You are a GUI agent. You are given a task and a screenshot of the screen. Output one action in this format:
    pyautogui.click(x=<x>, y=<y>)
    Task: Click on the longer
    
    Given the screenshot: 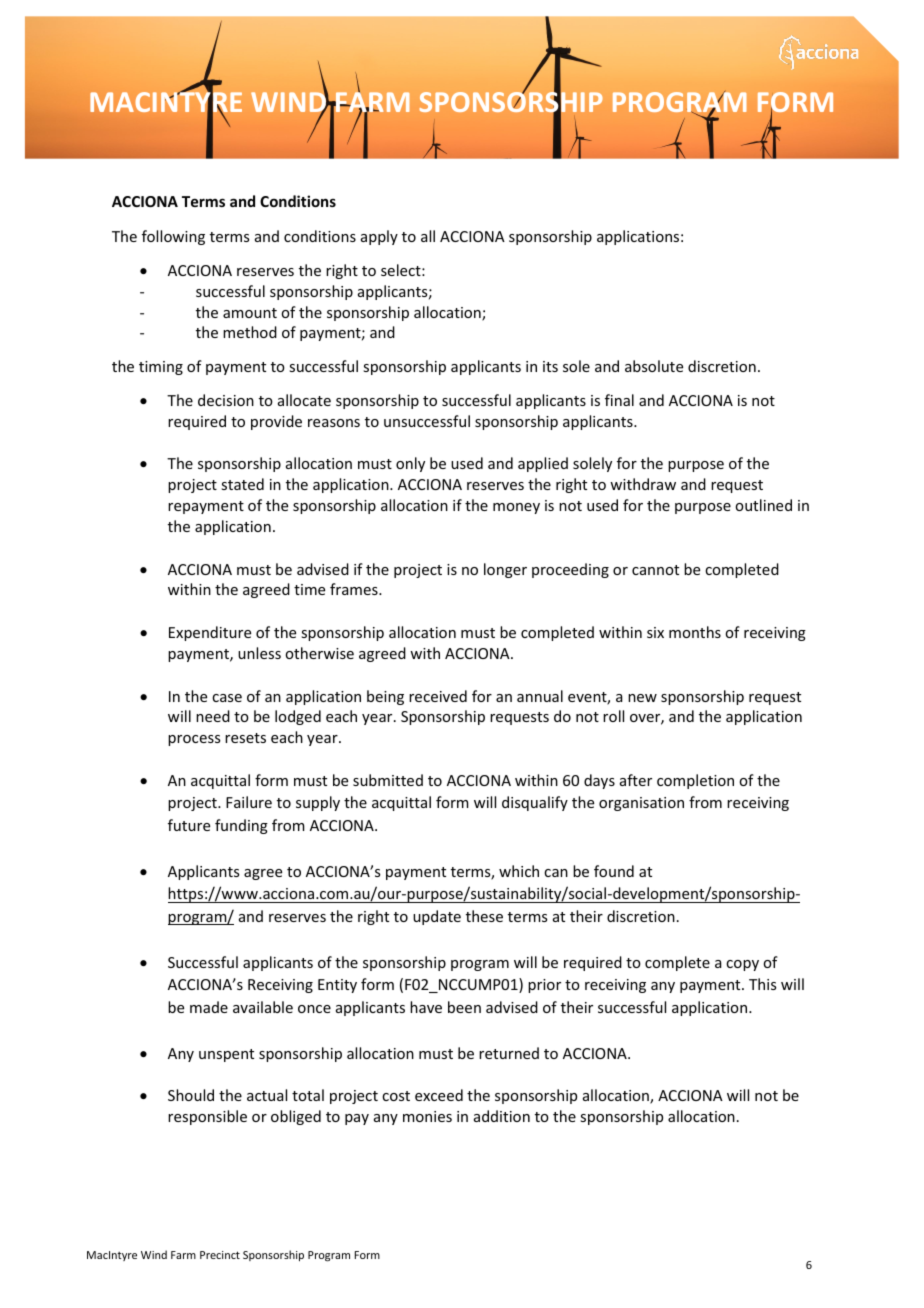 What is the action you would take?
    pyautogui.click(x=505, y=570)
